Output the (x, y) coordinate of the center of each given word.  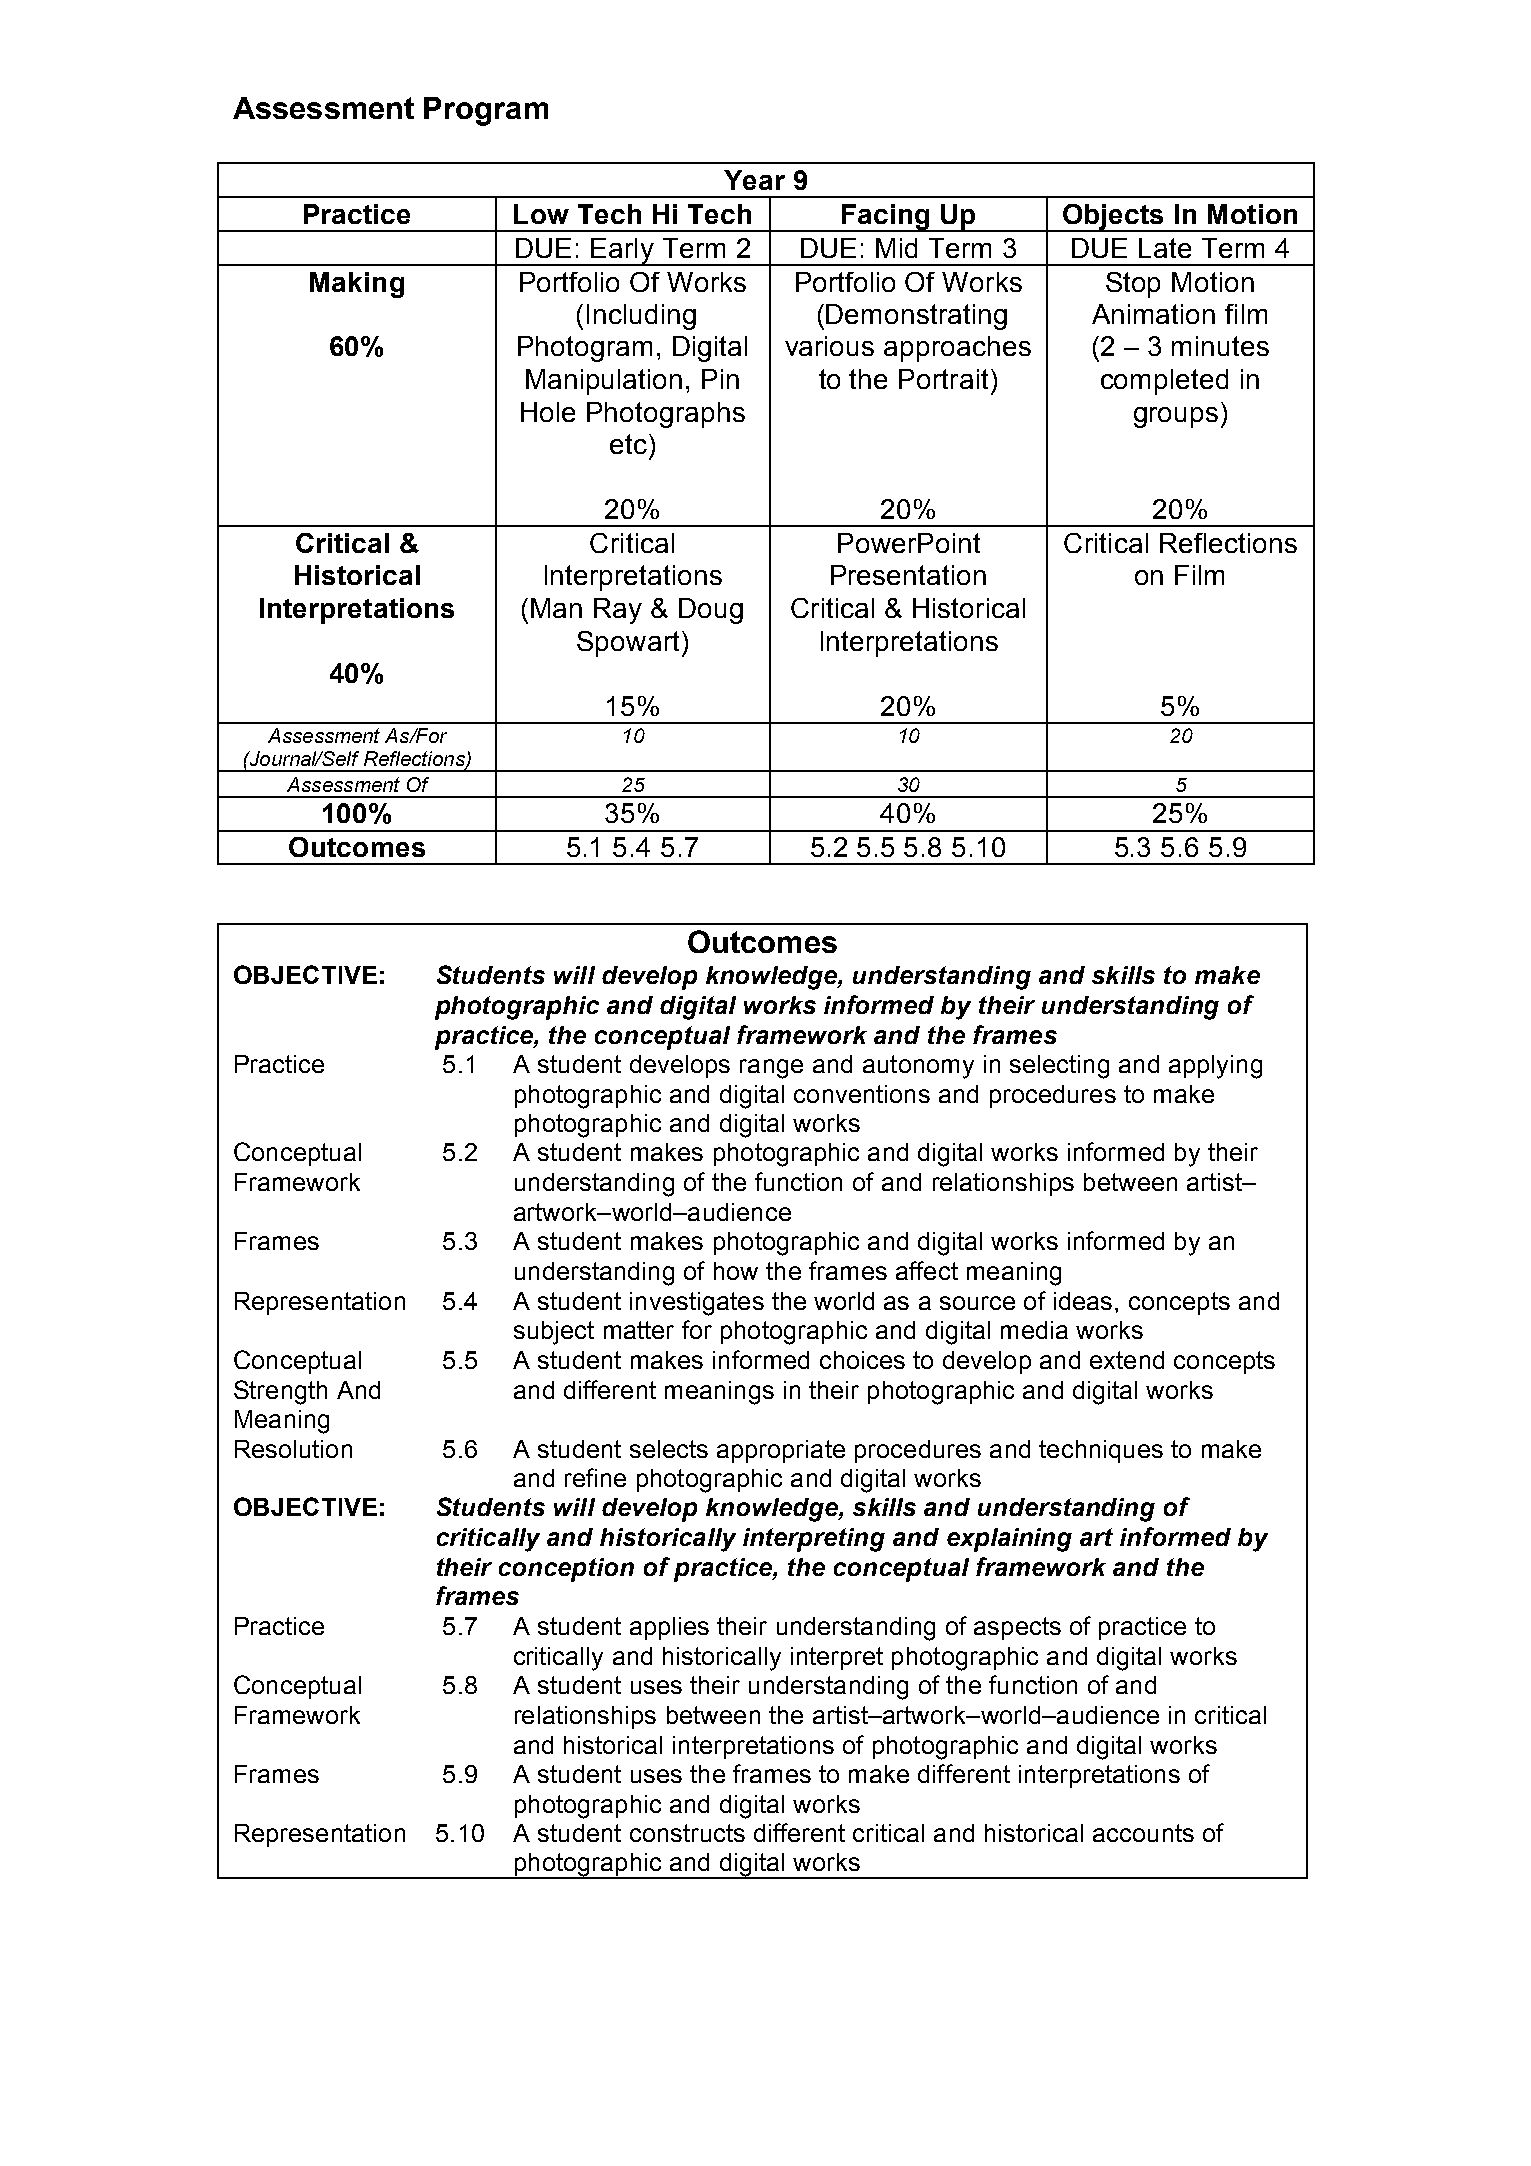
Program (486, 111)
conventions (862, 1094)
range (771, 1069)
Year (754, 180)
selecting (1059, 1067)
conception (566, 1570)
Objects (1113, 218)
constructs (687, 1833)
